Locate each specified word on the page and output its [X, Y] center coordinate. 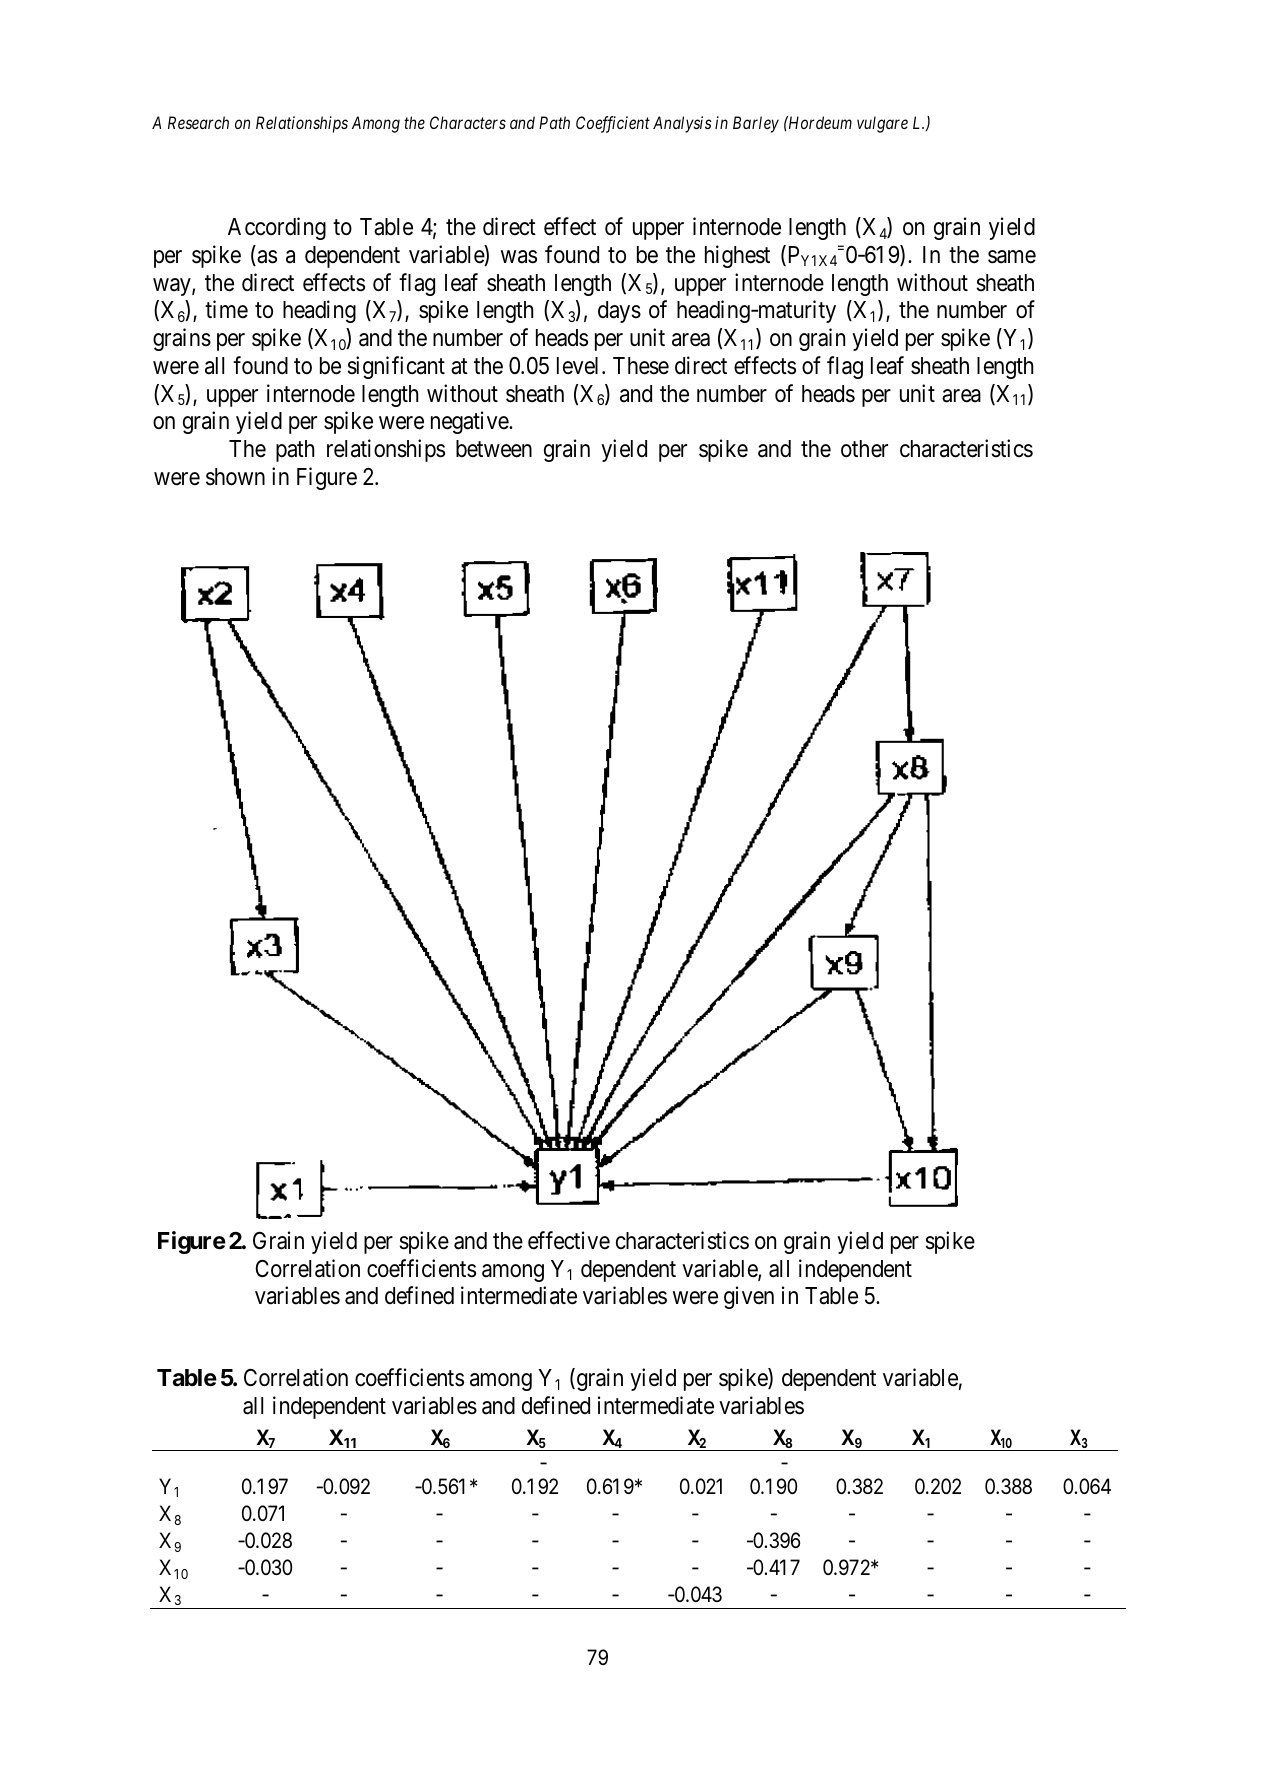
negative [470, 422]
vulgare [882, 124]
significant [396, 367]
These [641, 366]
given [749, 1297]
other [864, 449]
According [277, 228]
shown [235, 477]
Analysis [682, 124]
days [619, 312]
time [226, 309]
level [580, 366]
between [494, 449]
